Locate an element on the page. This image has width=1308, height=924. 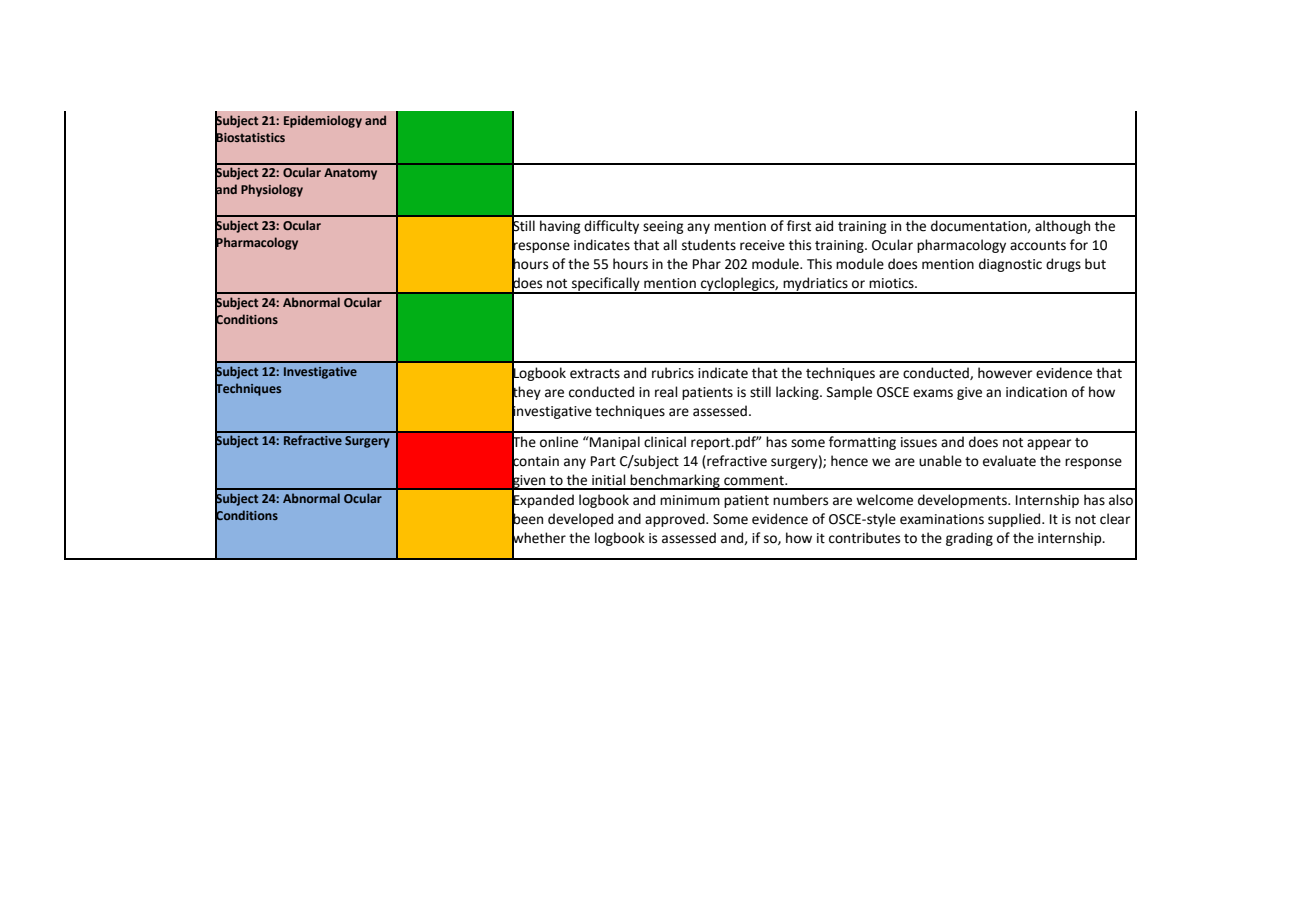
seeing is located at coordinates (663, 227).
